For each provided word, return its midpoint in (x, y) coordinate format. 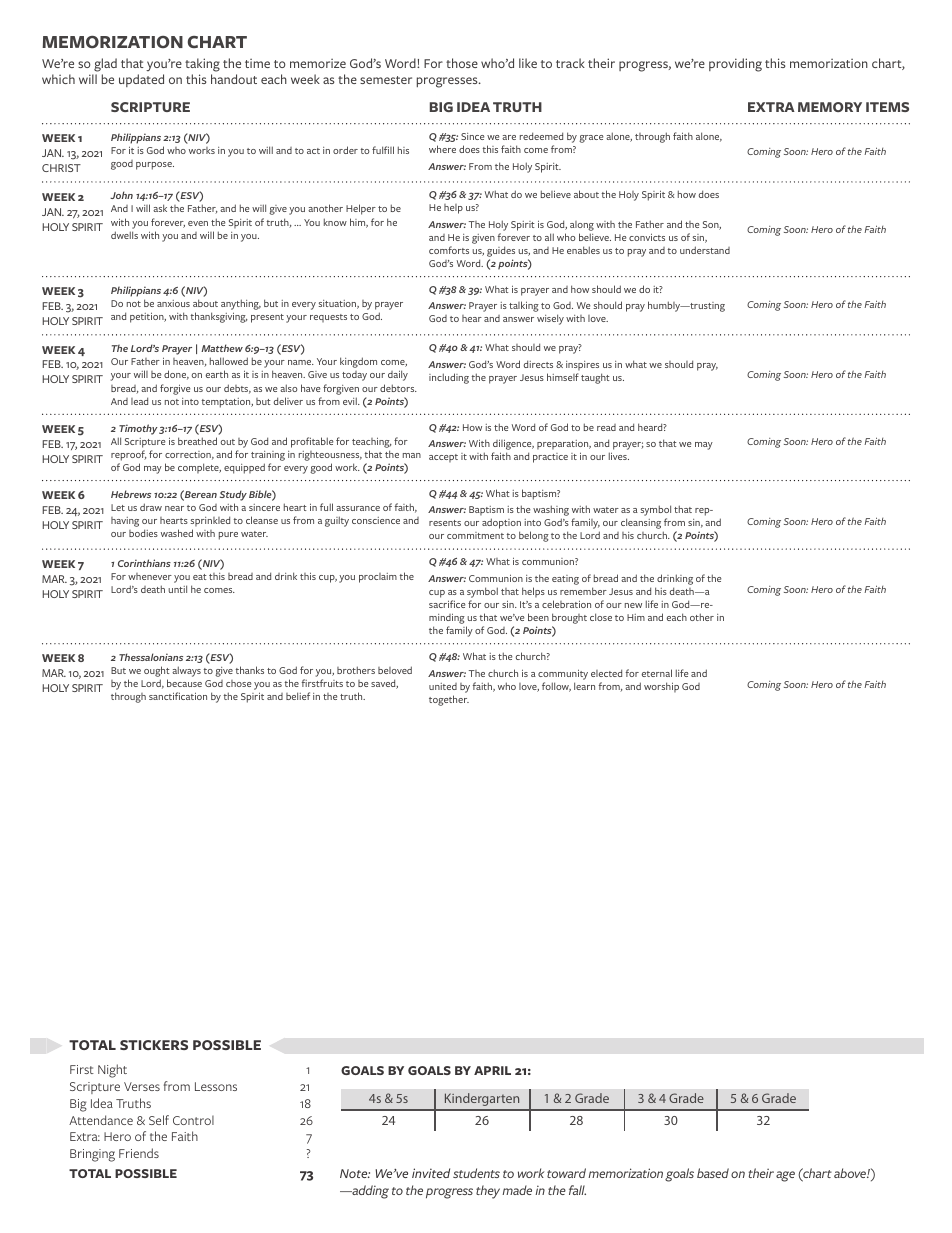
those (462, 63)
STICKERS (154, 1045)
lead (139, 401)
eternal (657, 673)
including (449, 378)
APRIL (492, 1070)
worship (661, 687)
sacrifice (447, 604)
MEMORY (830, 107)
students (476, 1173)
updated (141, 80)
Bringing (92, 1155)
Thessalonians (151, 657)
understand (705, 250)
